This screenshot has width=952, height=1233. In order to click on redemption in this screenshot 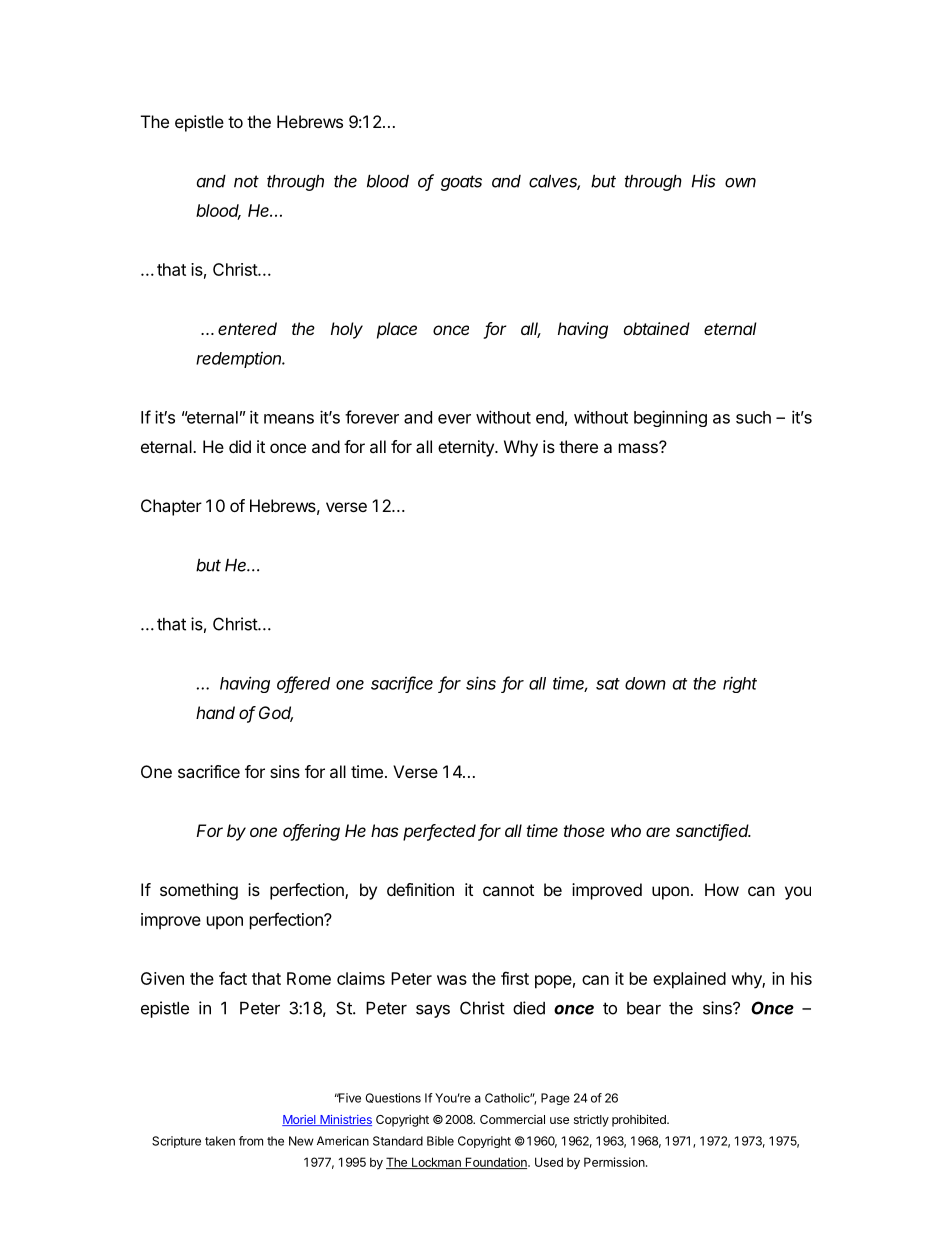, I will do `click(240, 359)`.
